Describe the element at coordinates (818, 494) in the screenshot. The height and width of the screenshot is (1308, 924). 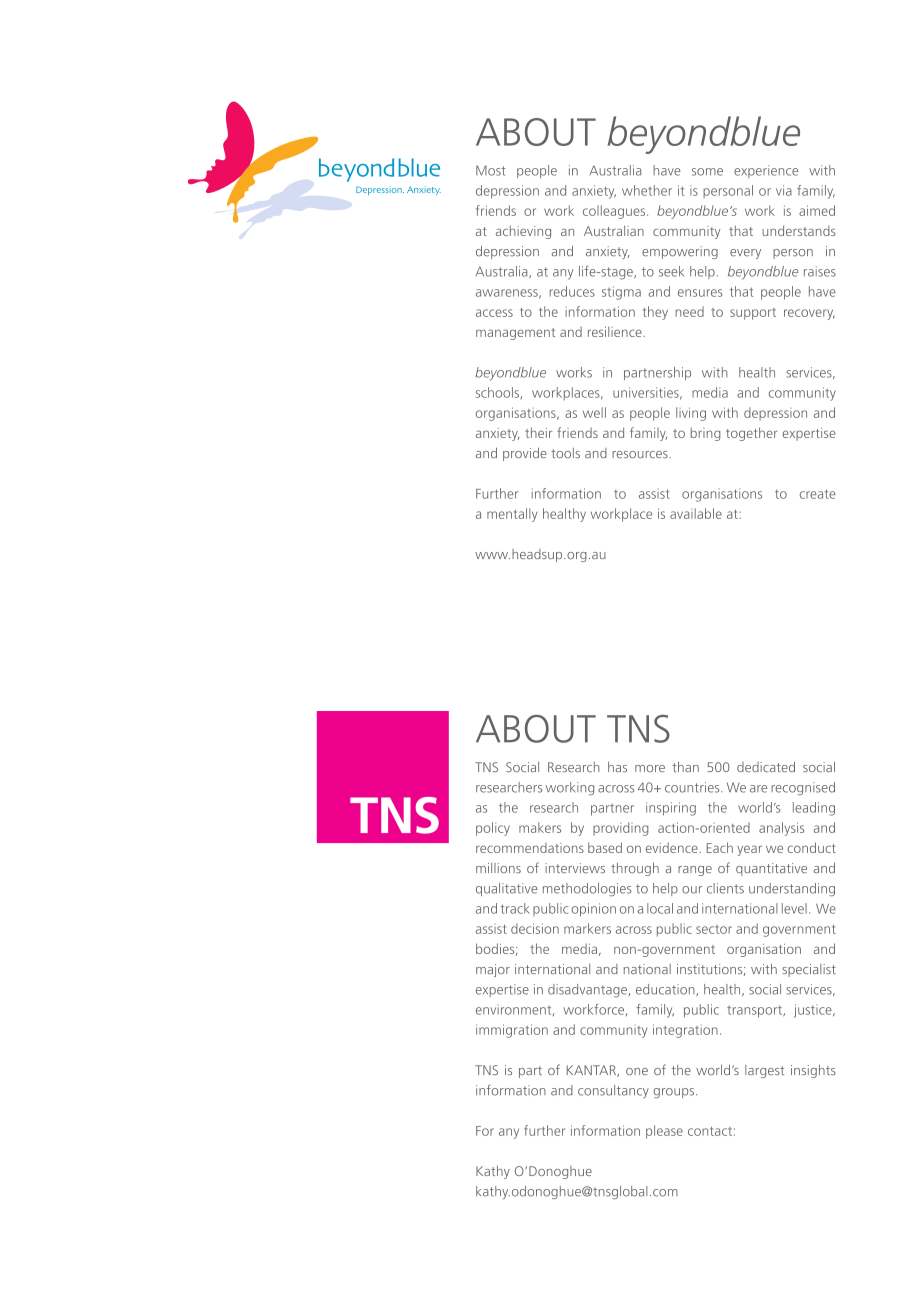
I see `create` at that location.
